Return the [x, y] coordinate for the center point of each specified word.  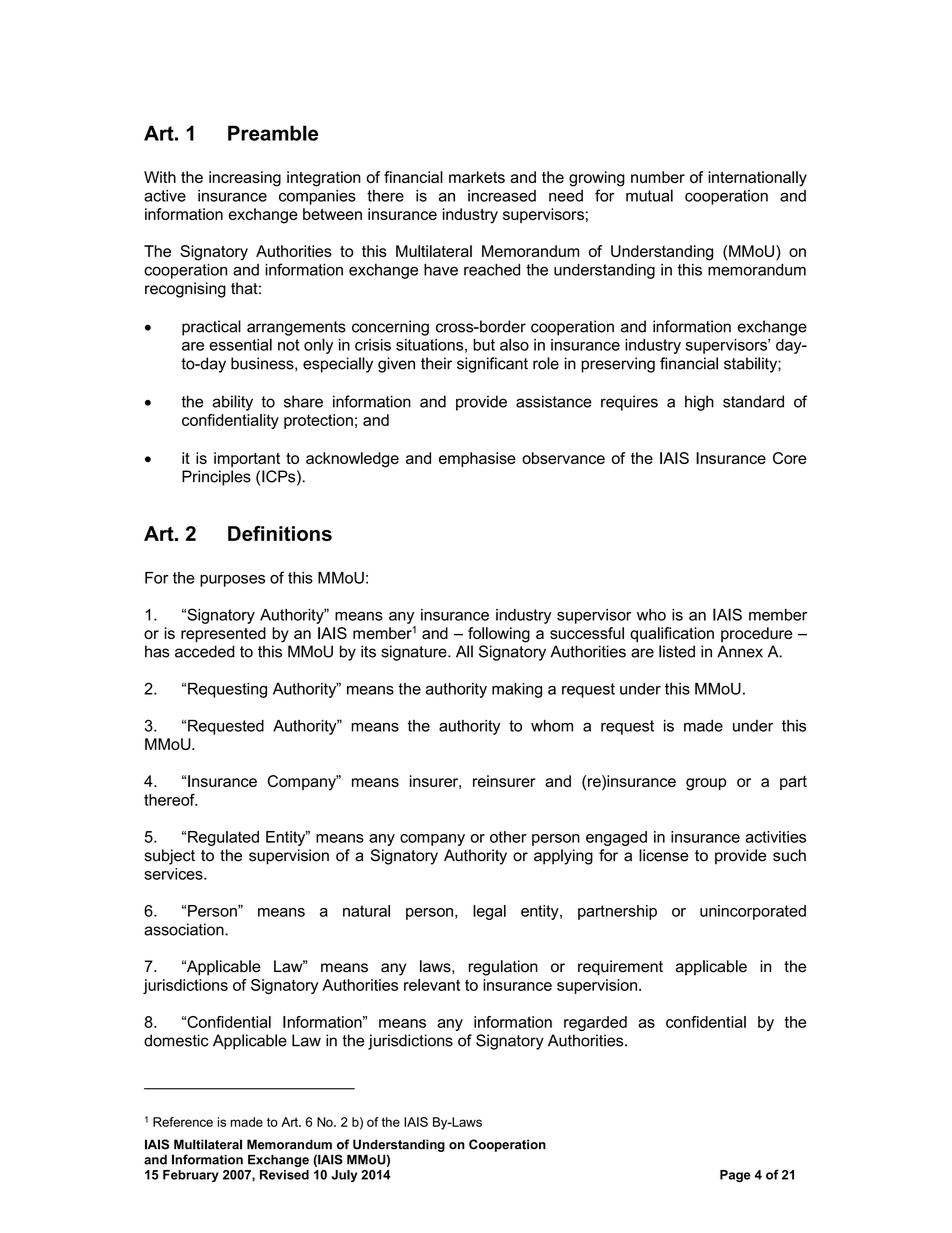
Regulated [223, 838]
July [344, 1176]
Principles [216, 478]
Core [790, 458]
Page [735, 1176]
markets [477, 177]
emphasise [477, 459]
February [191, 1176]
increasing [245, 179]
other [508, 837]
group [706, 784]
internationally [757, 179]
